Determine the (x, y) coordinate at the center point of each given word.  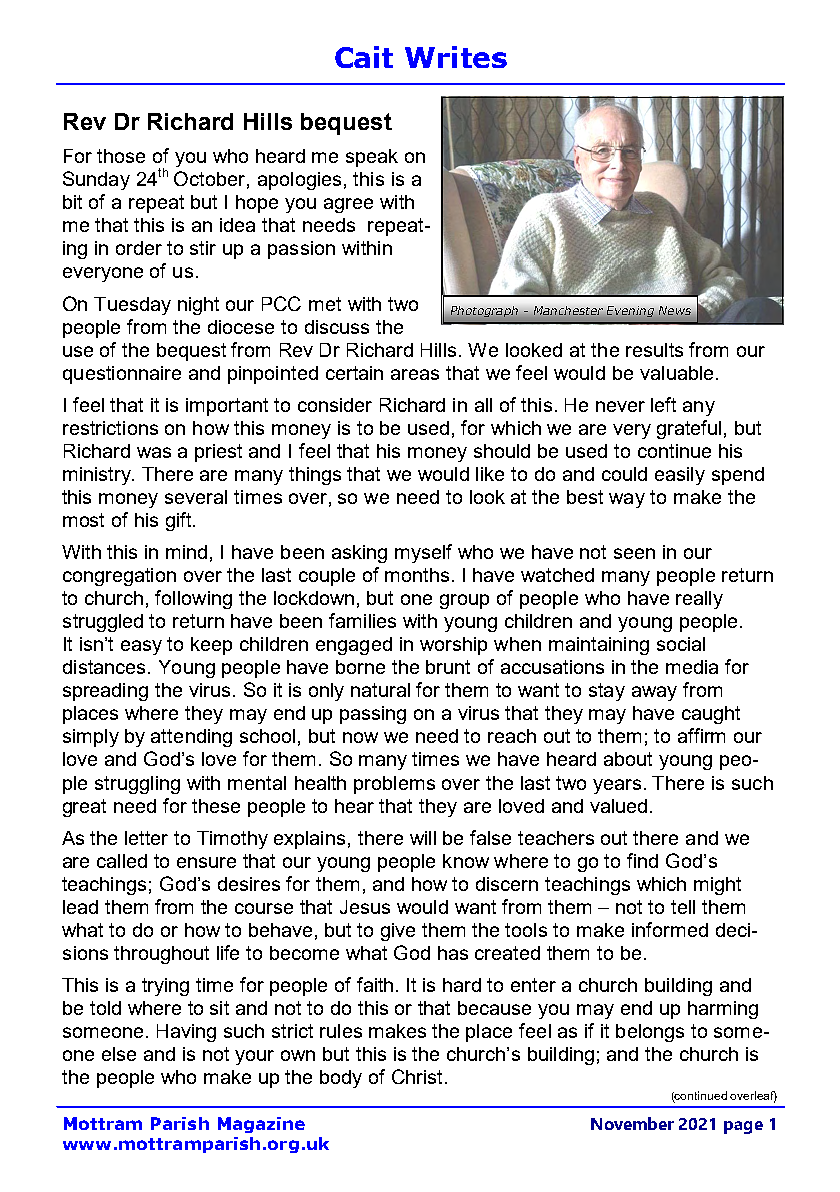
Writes (456, 57)
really (699, 600)
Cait (364, 57)
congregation (119, 577)
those (121, 156)
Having (186, 1033)
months (417, 575)
